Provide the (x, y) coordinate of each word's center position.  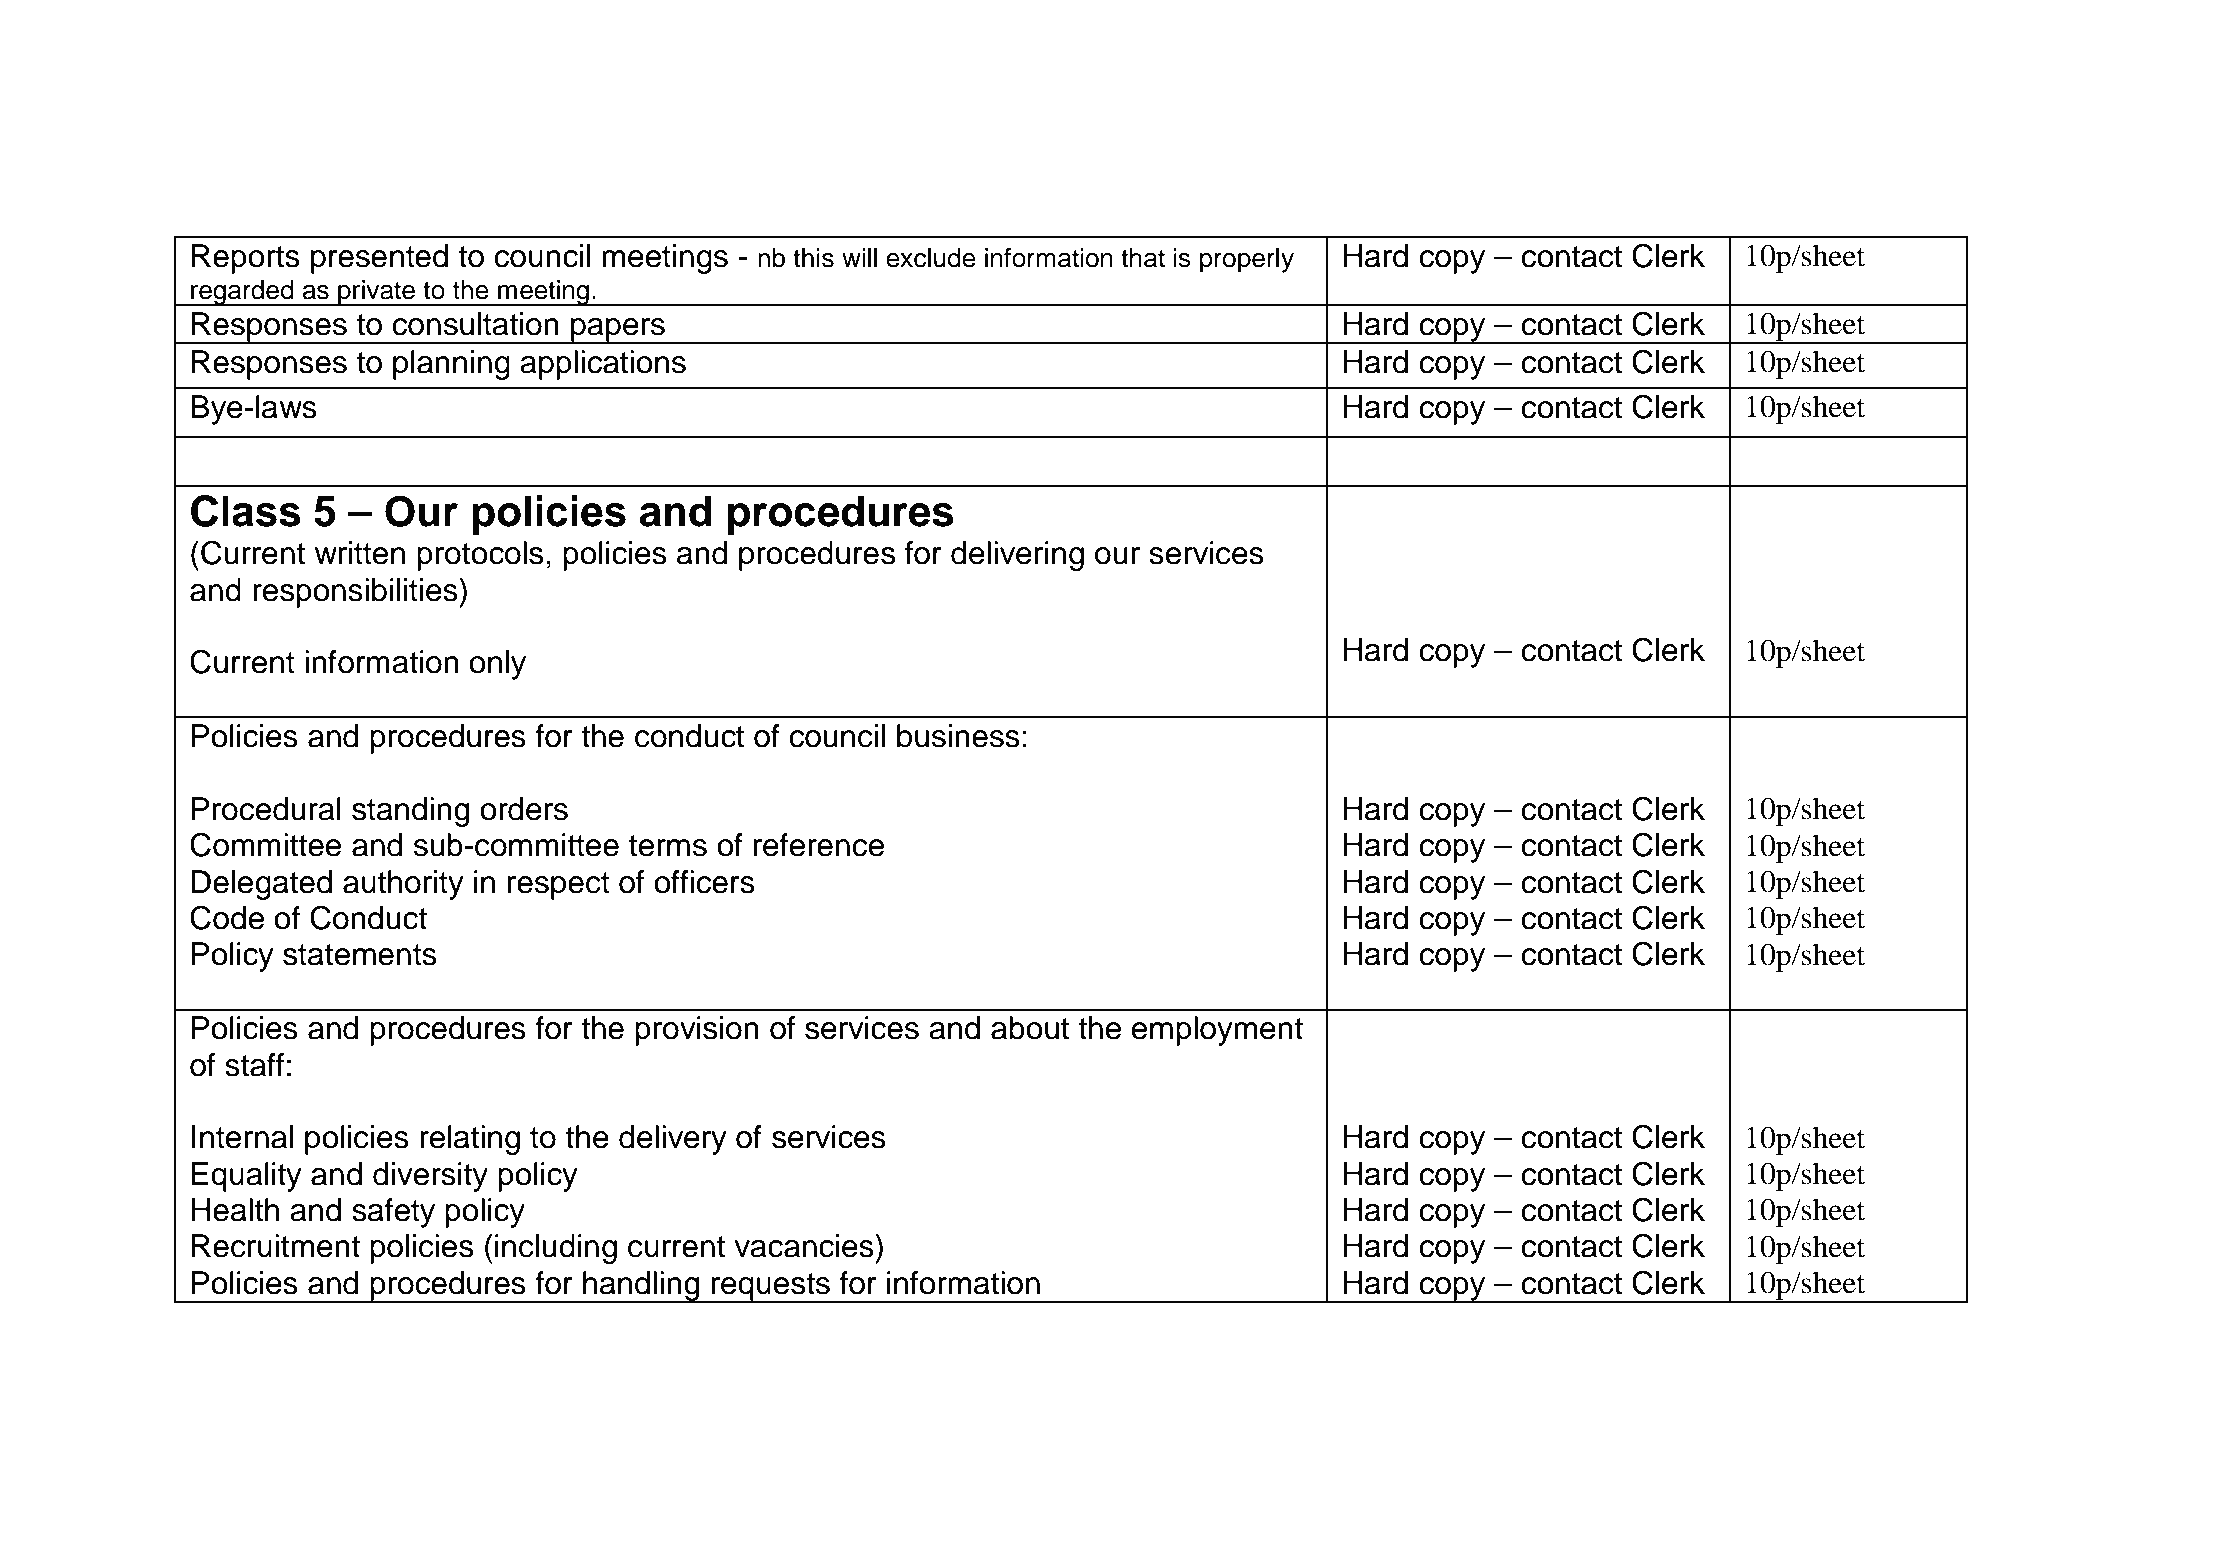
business (958, 736)
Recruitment (276, 1246)
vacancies (805, 1246)
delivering (1017, 556)
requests (771, 1288)
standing (411, 812)
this (813, 258)
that (1143, 258)
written (360, 553)
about (1030, 1028)
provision (697, 1031)
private (377, 293)
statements (360, 955)
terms (668, 846)
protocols (480, 556)
